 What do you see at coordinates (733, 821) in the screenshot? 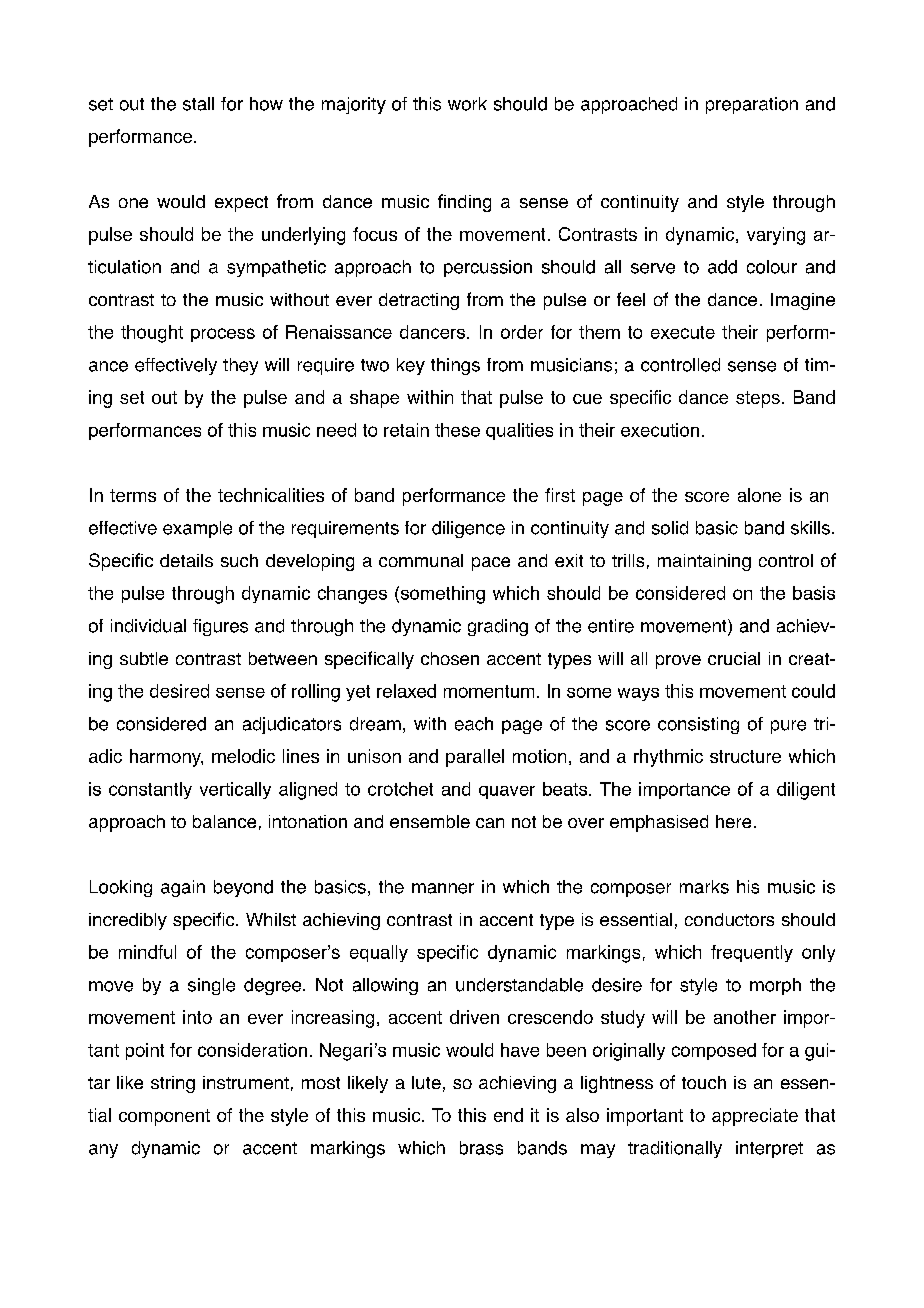
I see `here` at bounding box center [733, 821].
